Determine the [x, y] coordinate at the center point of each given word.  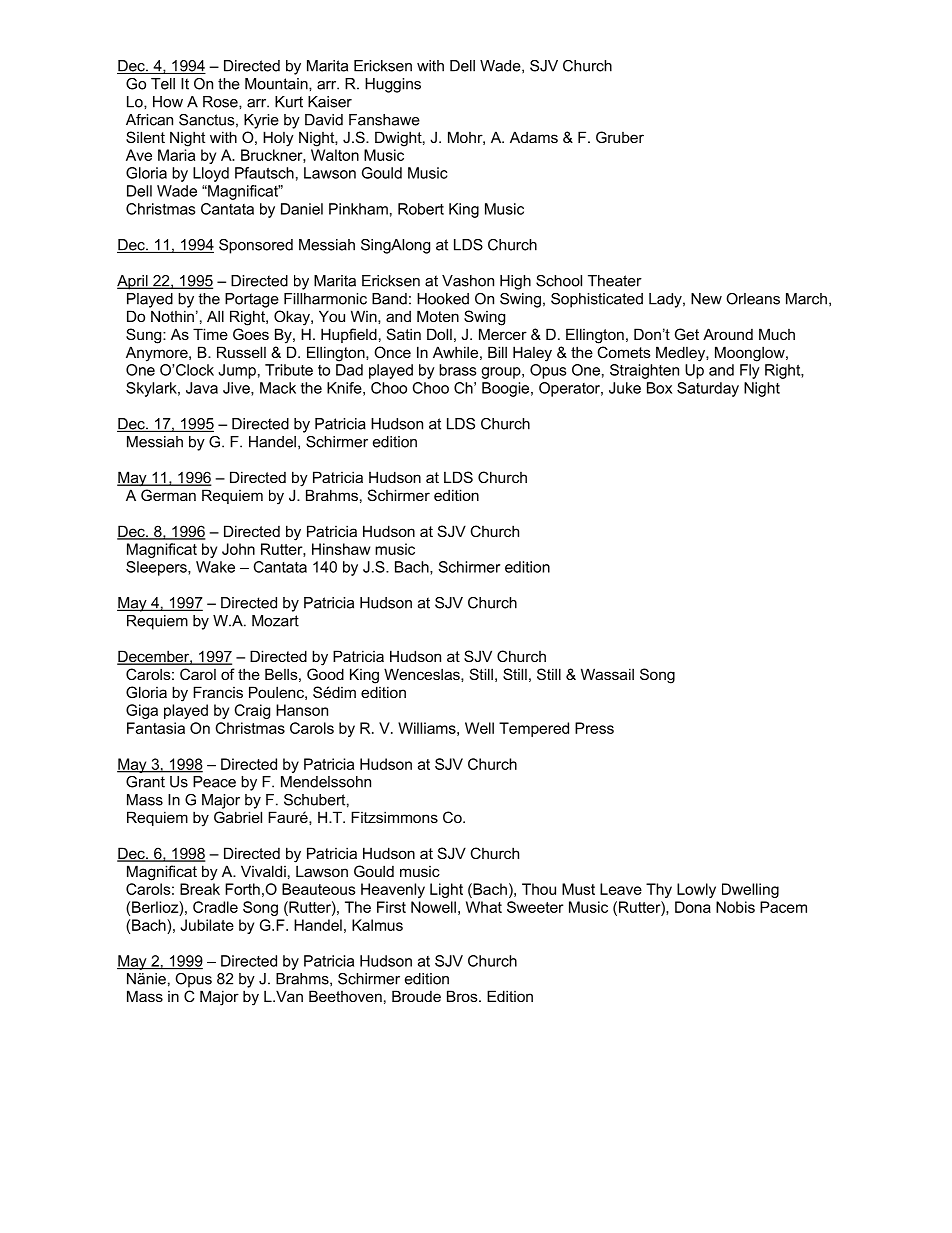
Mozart [275, 621]
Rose [221, 102]
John [238, 549]
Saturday [708, 389]
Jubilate [207, 925]
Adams [534, 137]
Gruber [620, 137]
